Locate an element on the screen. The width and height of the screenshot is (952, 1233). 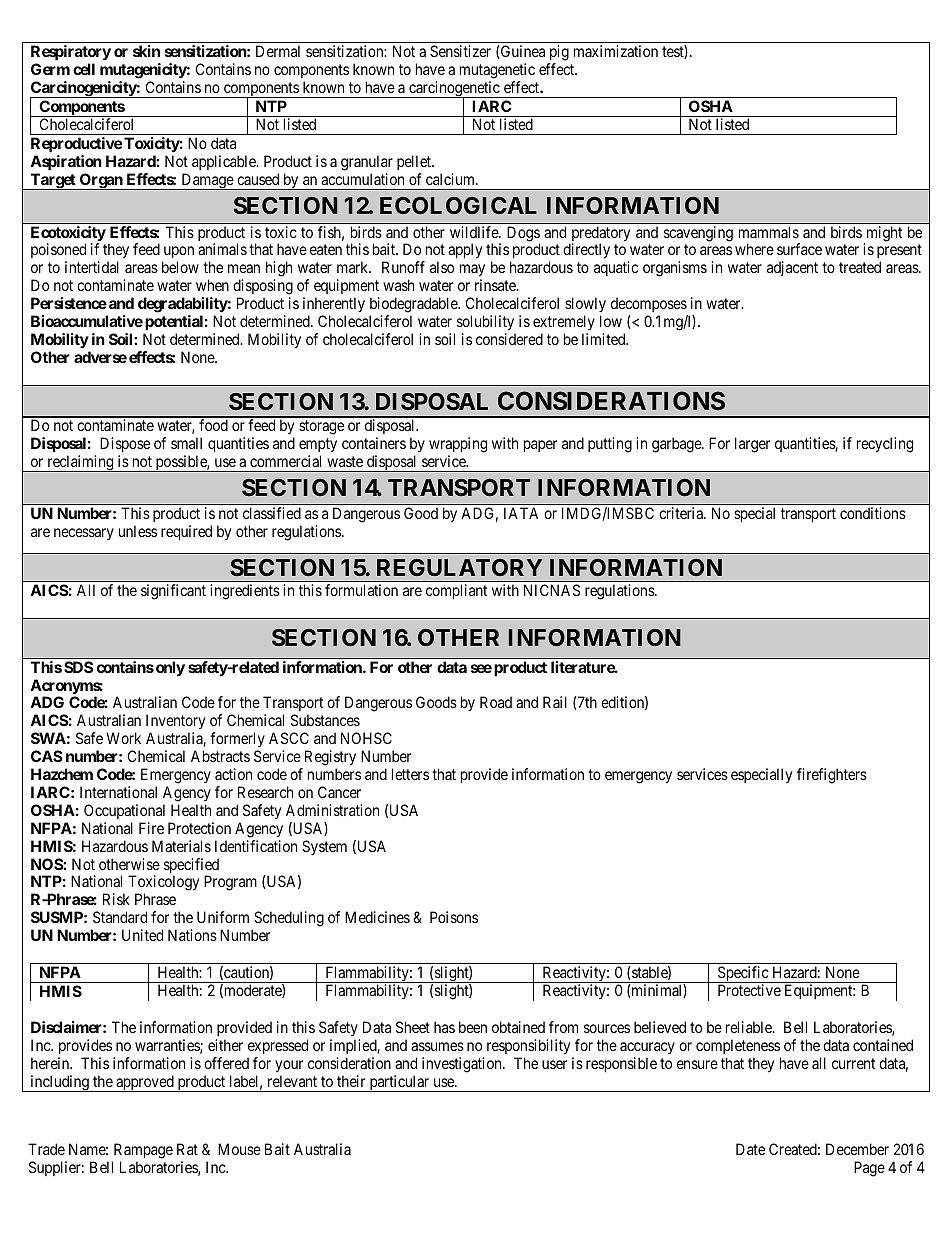
conditions is located at coordinates (873, 513).
